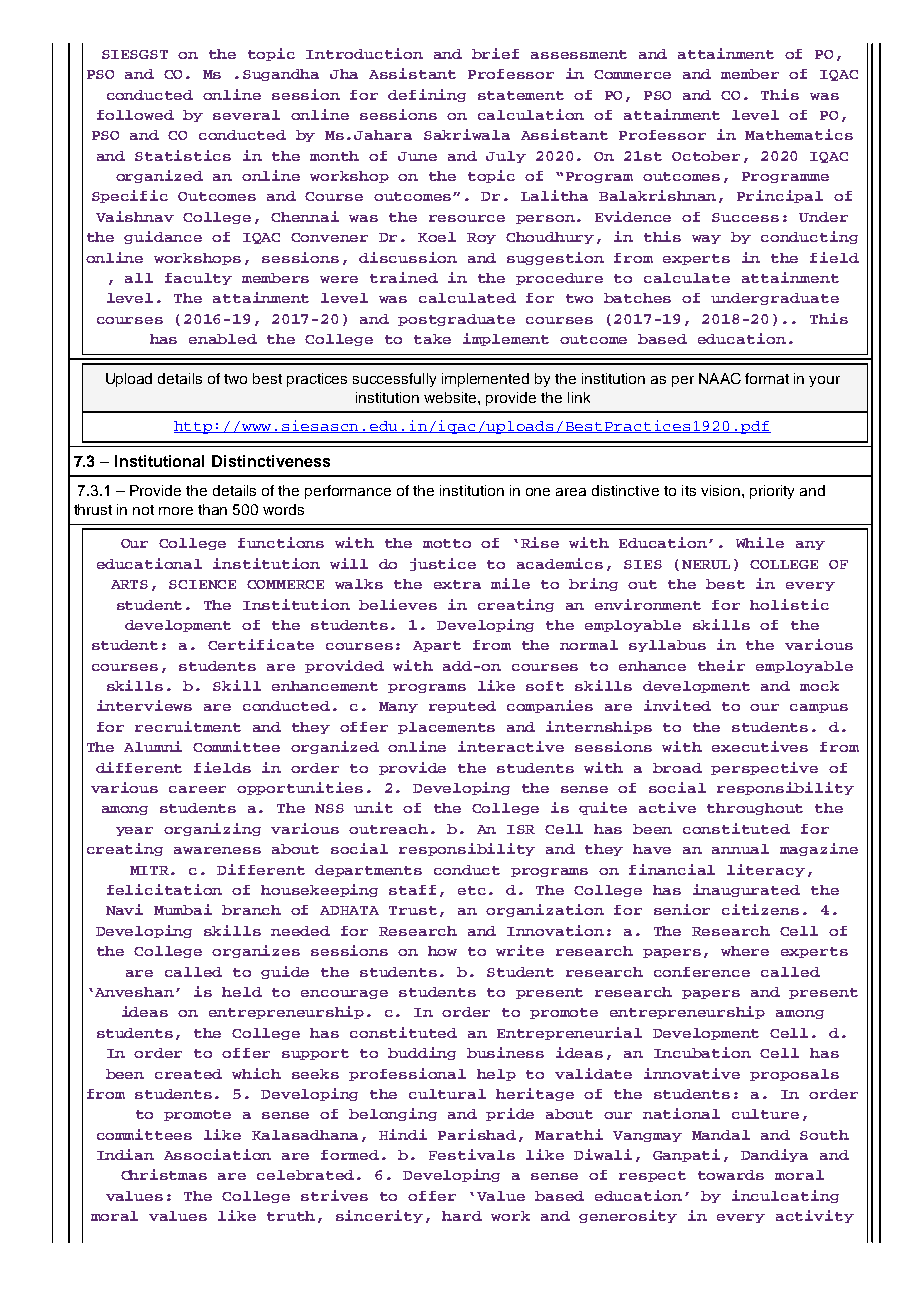 This page has width=924, height=1308. Describe the element at coordinates (437, 646) in the page. I see `Apart` at that location.
